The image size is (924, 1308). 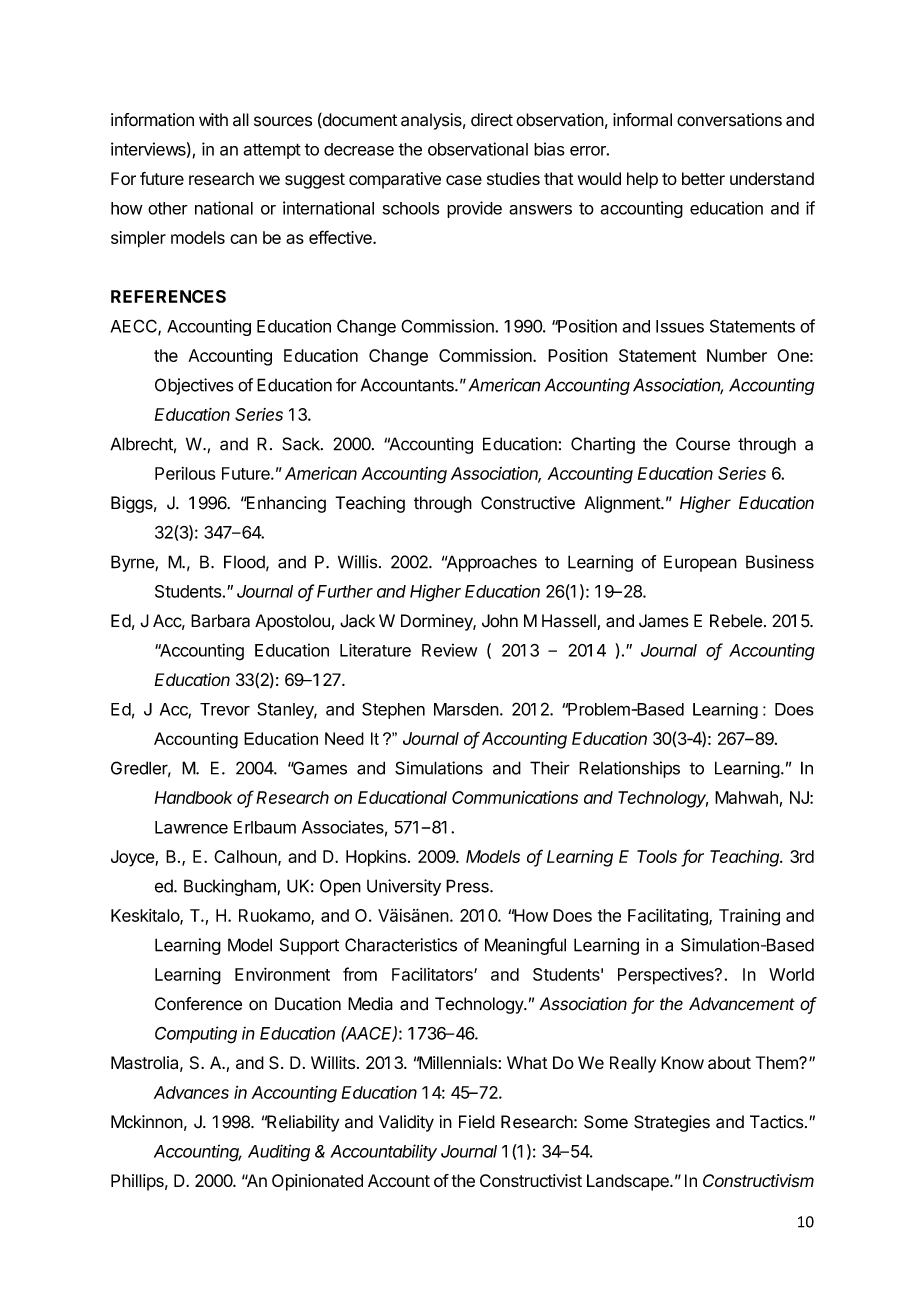 I want to click on Course, so click(x=703, y=444).
